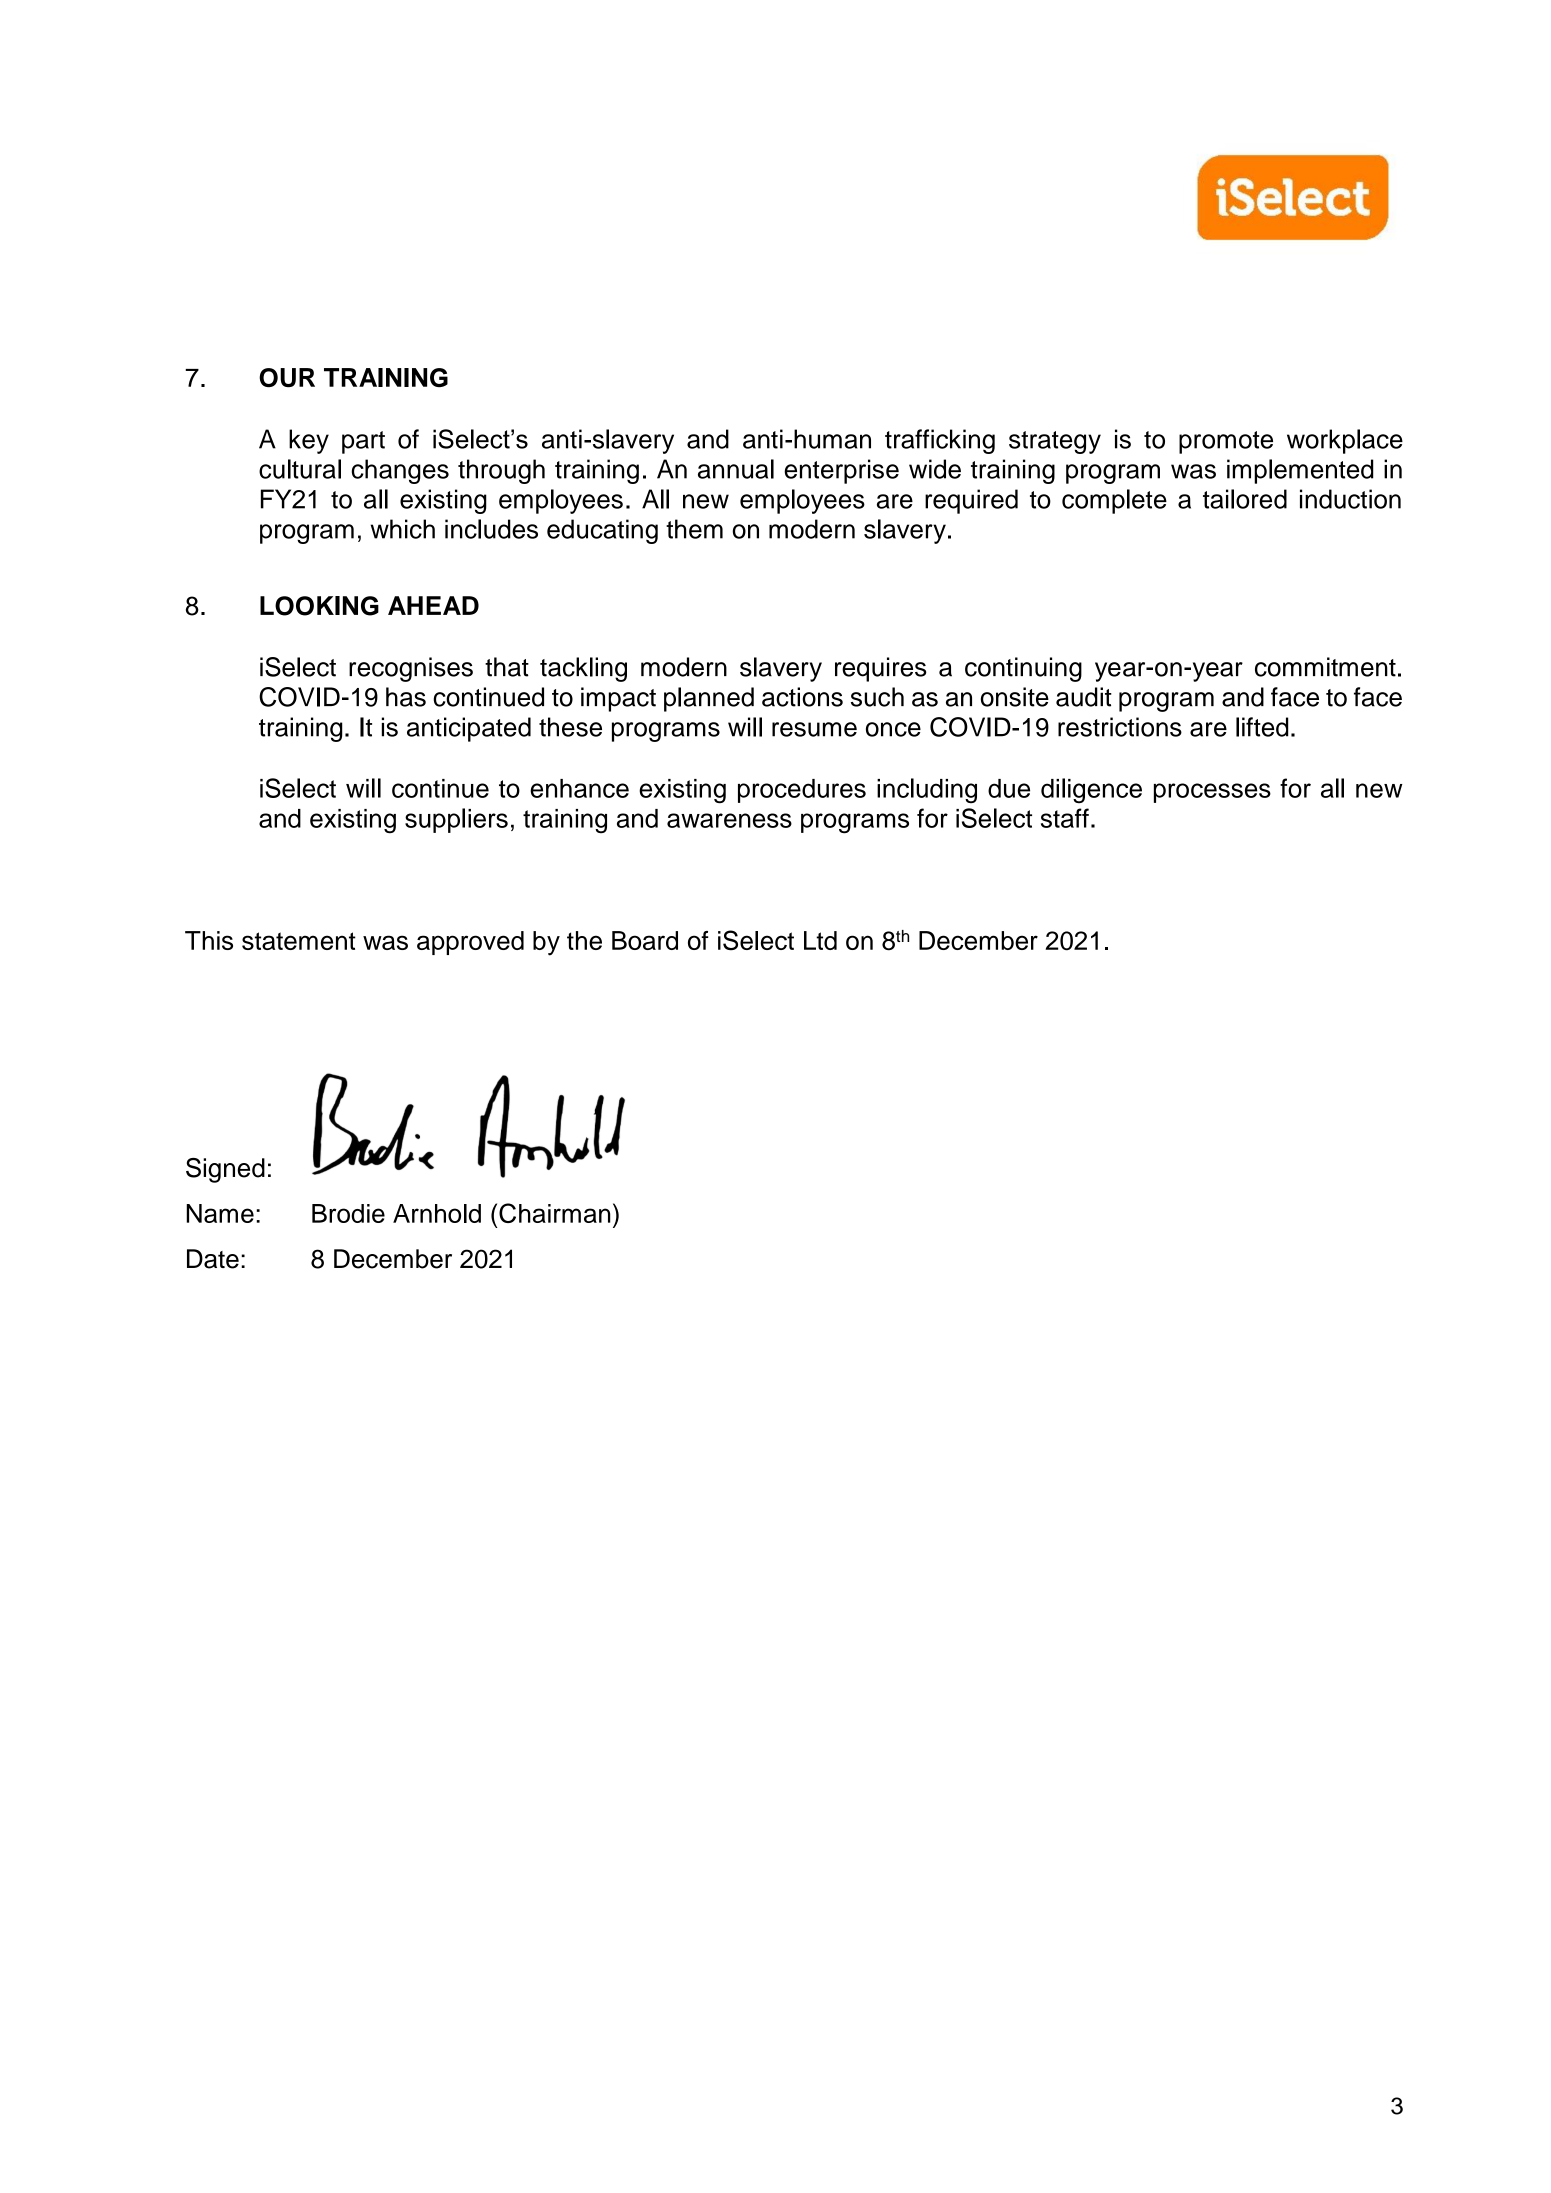 This screenshot has height=2193, width=1551. I want to click on Ltd, so click(820, 940).
